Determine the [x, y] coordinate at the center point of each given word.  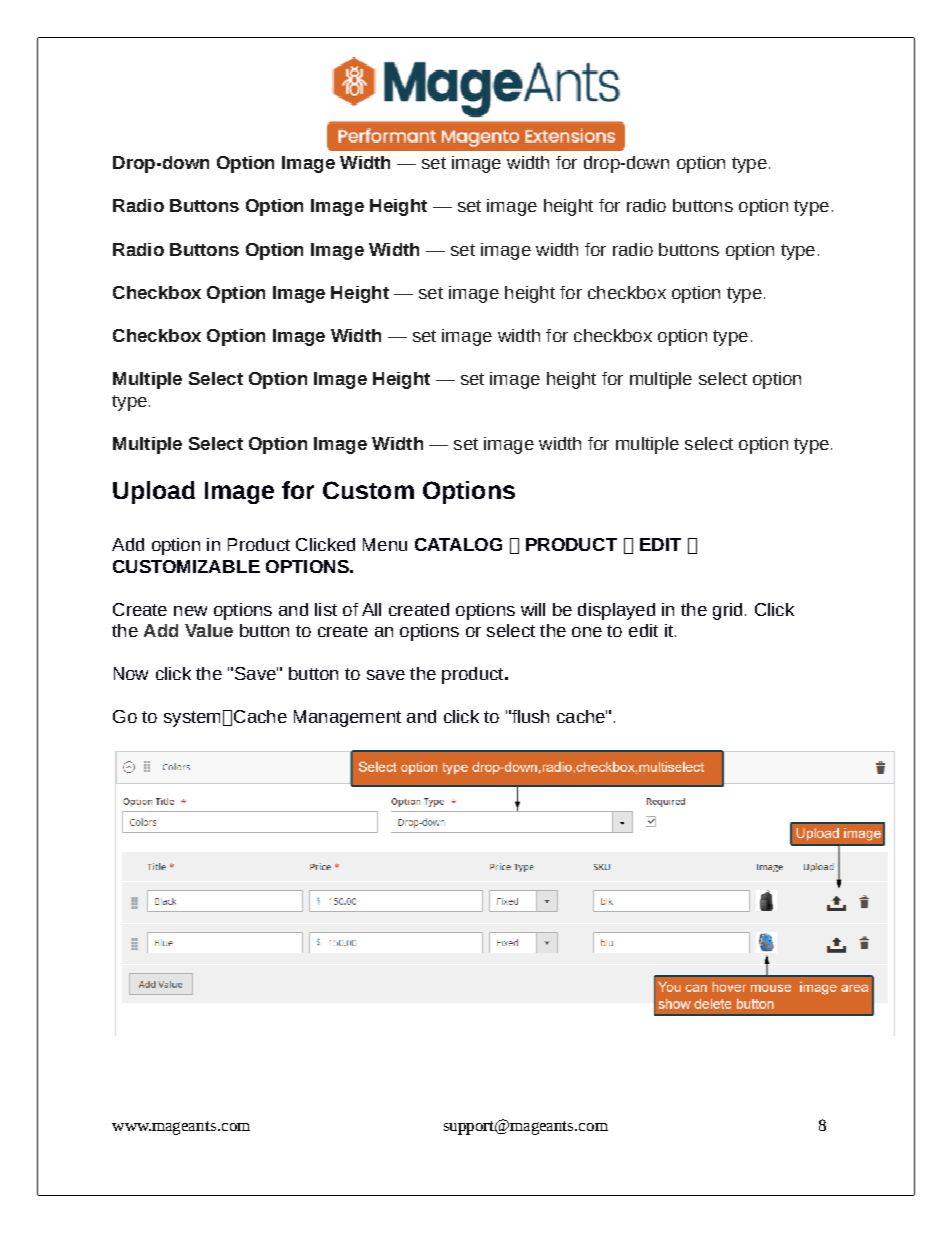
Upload [154, 492]
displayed [616, 611]
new [190, 611]
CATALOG [458, 544]
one [587, 632]
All [371, 609]
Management [347, 718]
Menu [385, 544]
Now [131, 673]
